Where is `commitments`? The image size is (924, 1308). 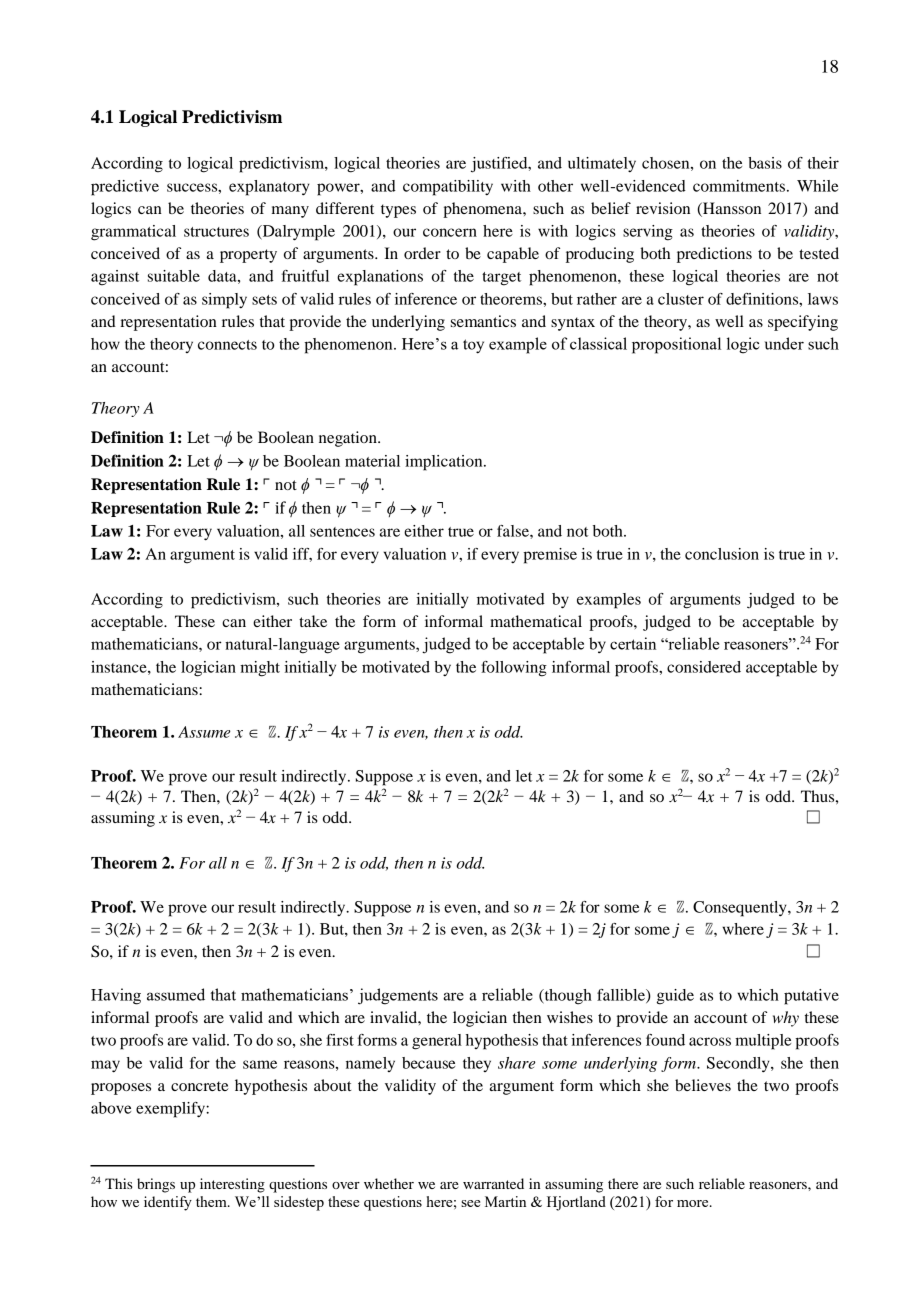
commitments is located at coordinates (739, 186).
